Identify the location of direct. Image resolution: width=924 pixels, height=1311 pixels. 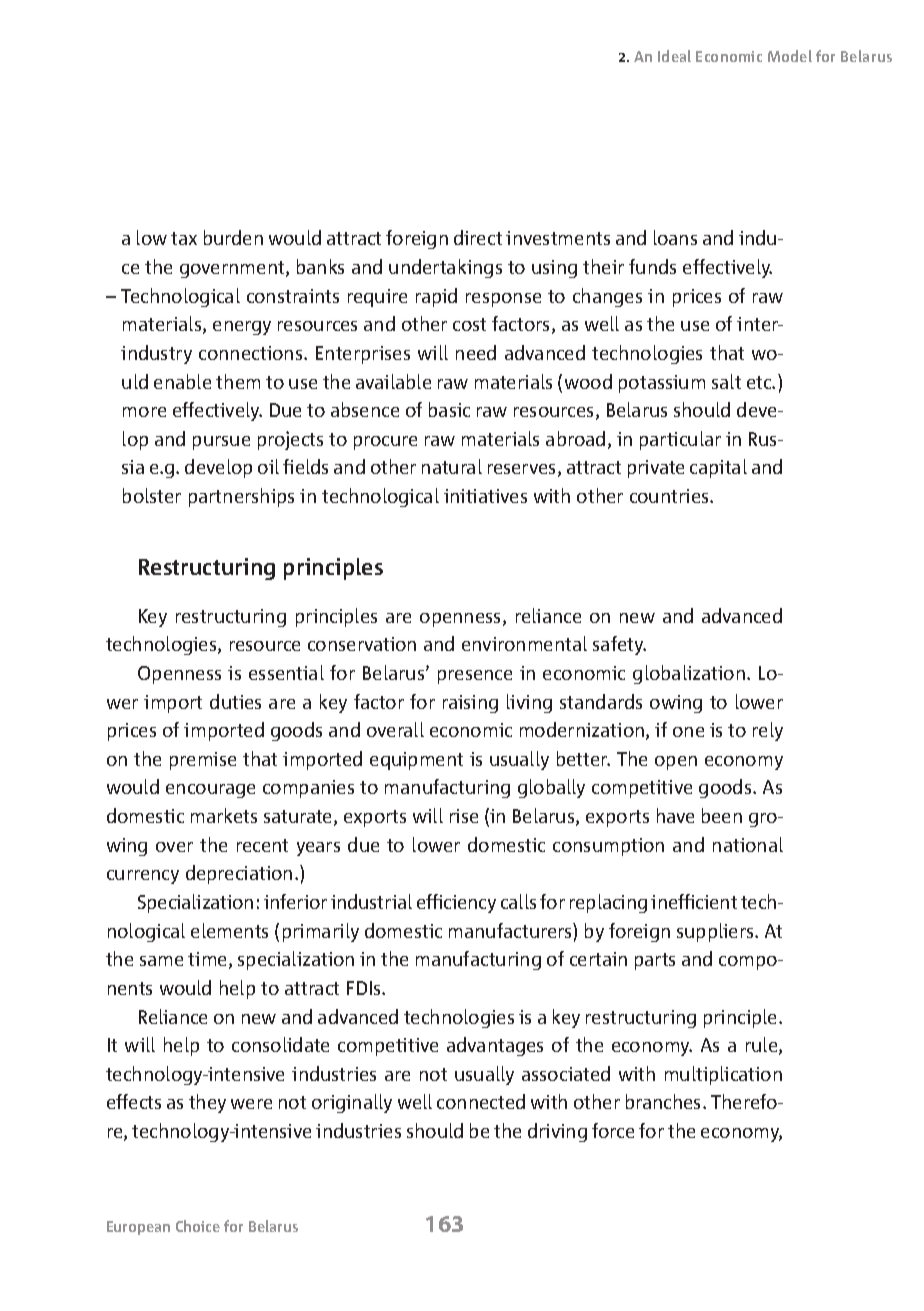
(478, 237).
